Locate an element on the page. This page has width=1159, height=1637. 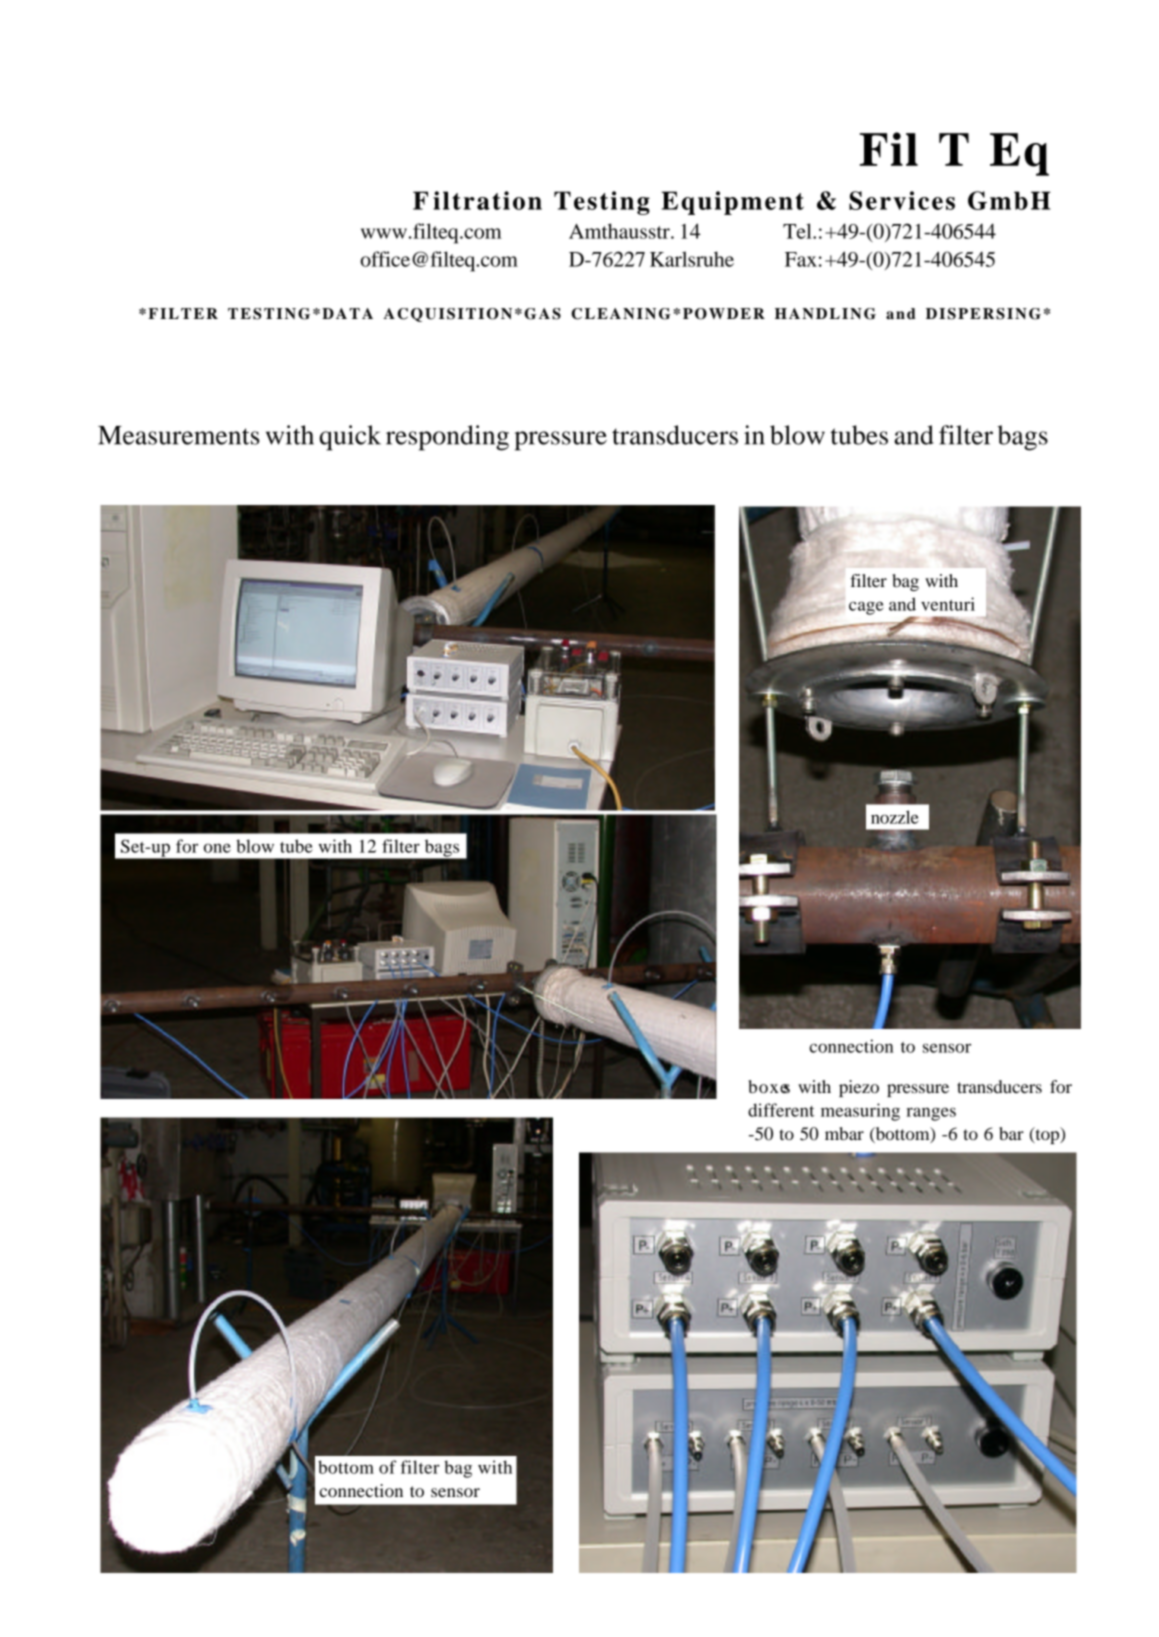
venturi is located at coordinates (948, 604).
